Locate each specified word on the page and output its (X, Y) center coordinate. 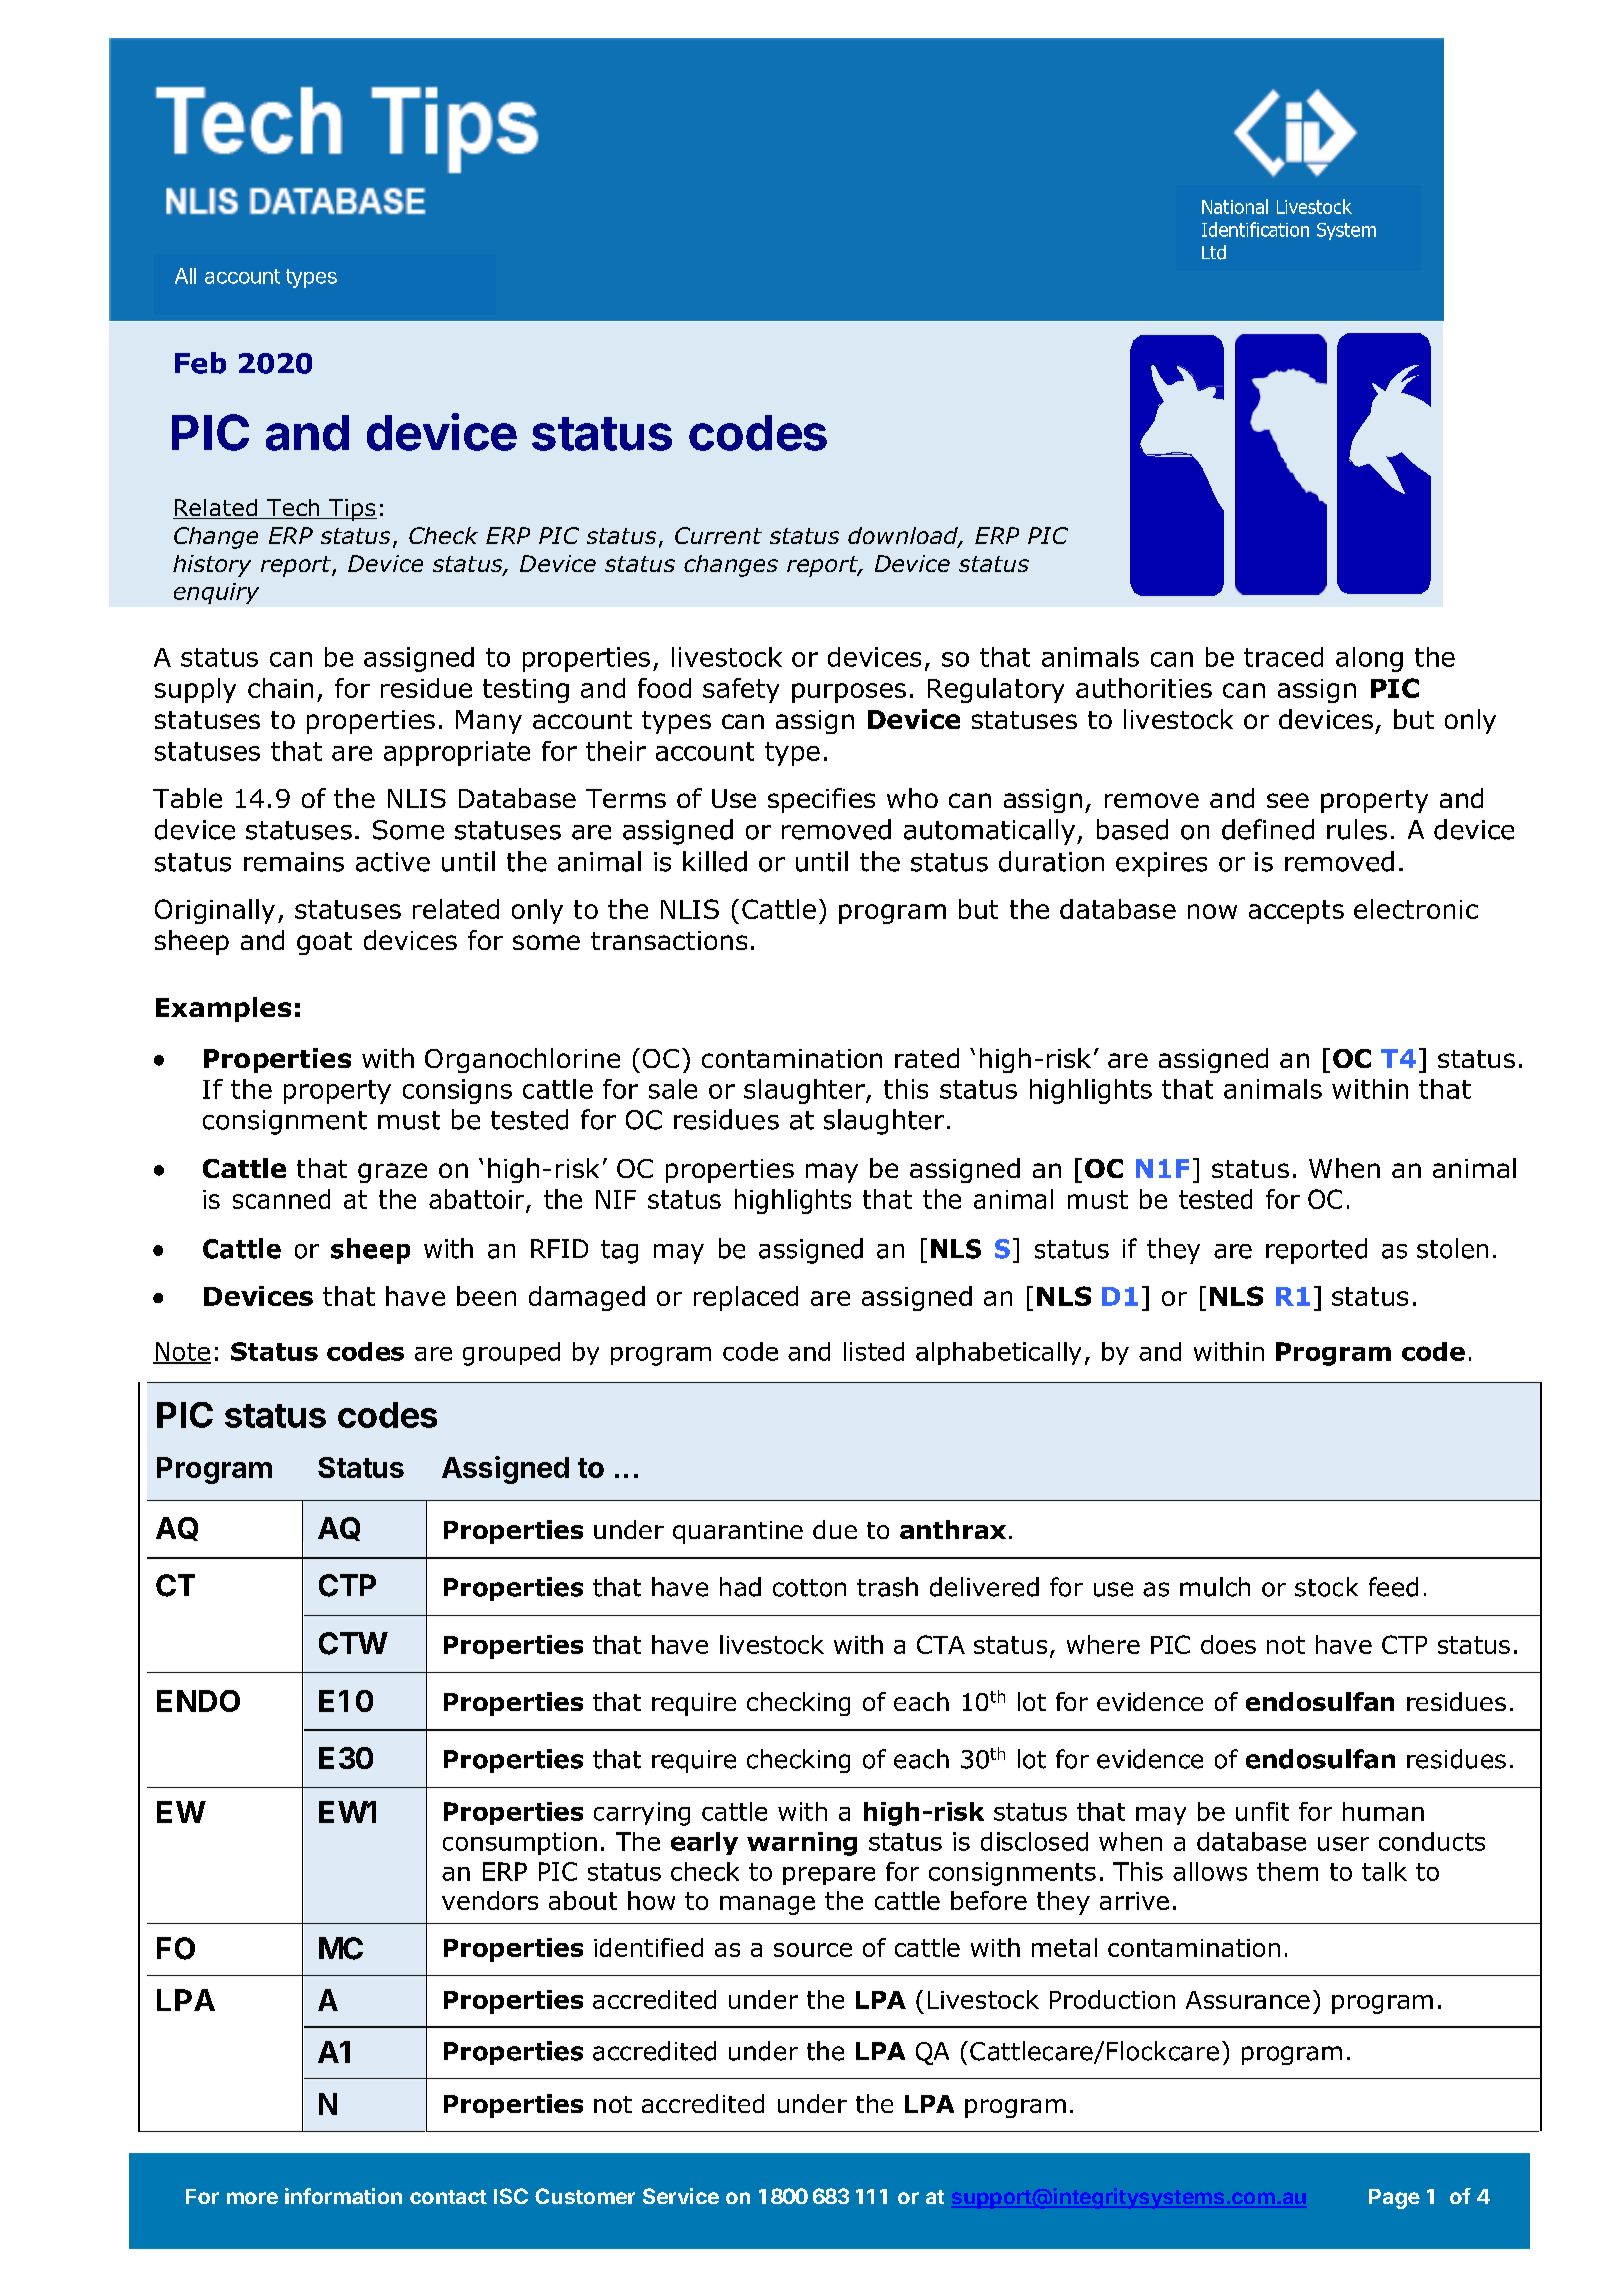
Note (182, 1352)
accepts (1296, 912)
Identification (1255, 229)
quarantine (738, 1532)
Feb (200, 363)
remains (294, 862)
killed (715, 861)
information (343, 2196)
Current (718, 535)
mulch (1215, 1587)
